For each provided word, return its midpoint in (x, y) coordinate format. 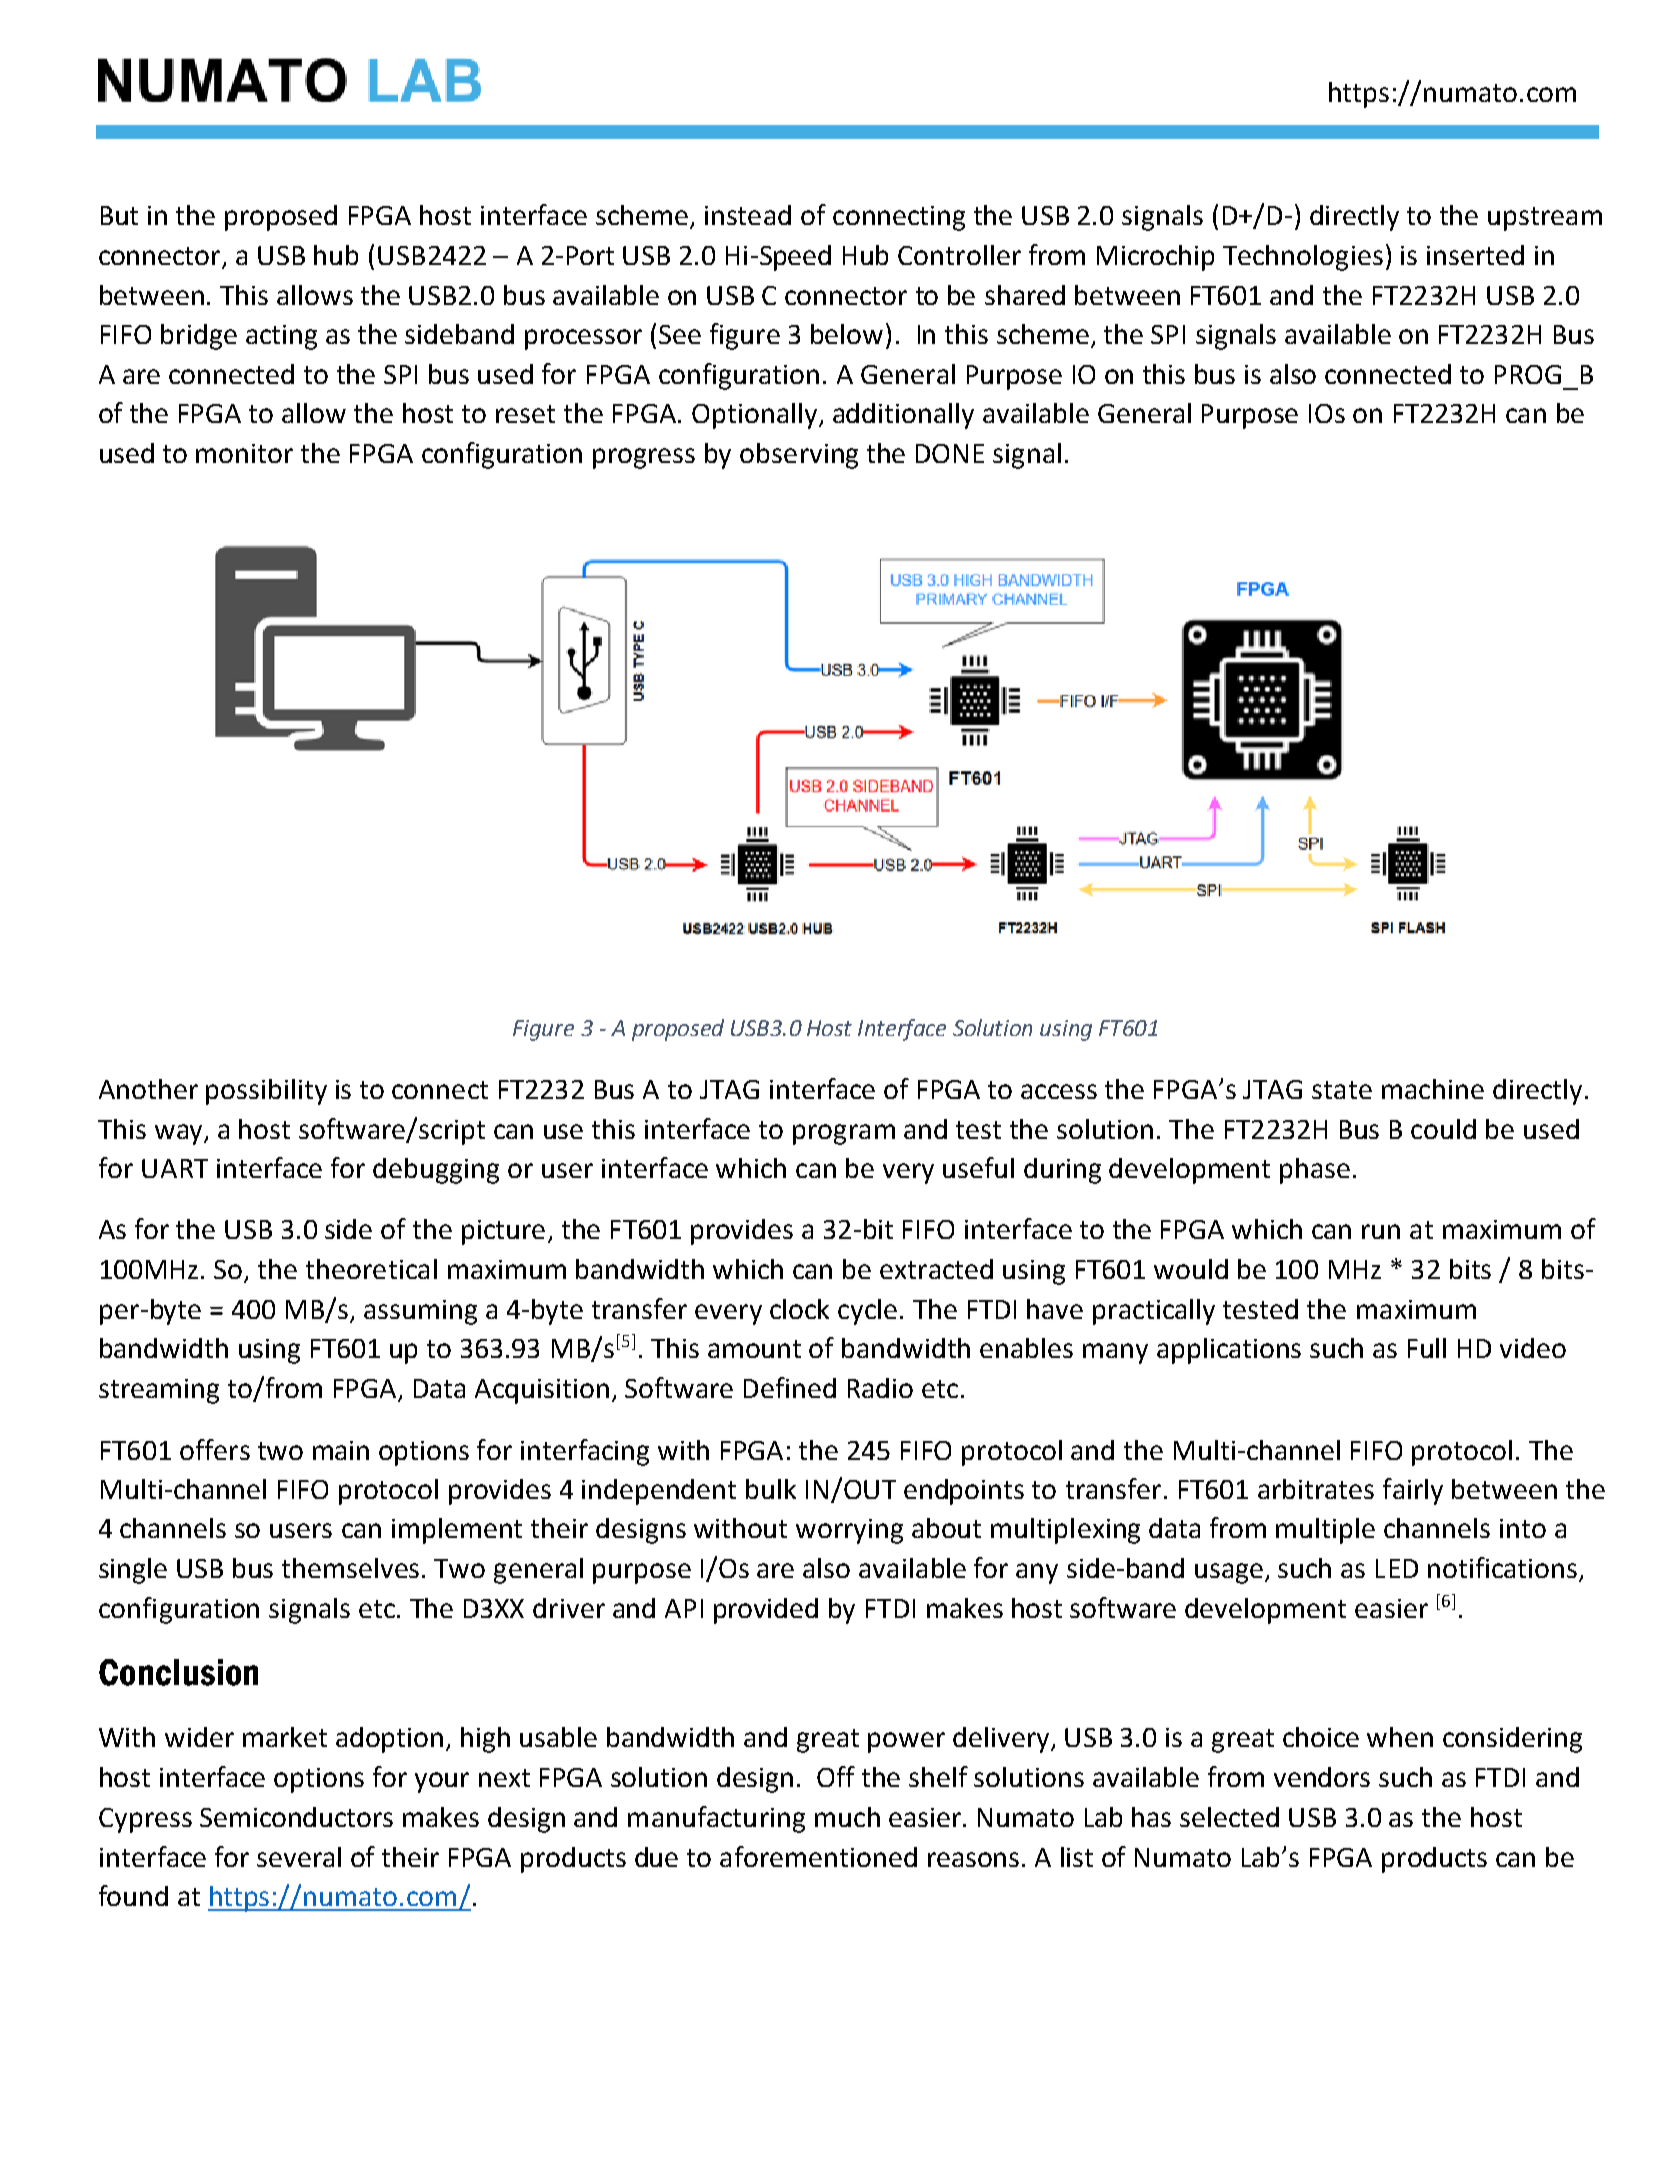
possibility (266, 1092)
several (299, 1857)
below (847, 334)
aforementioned (818, 1856)
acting (281, 337)
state (1342, 1090)
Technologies (1303, 258)
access (1059, 1091)
